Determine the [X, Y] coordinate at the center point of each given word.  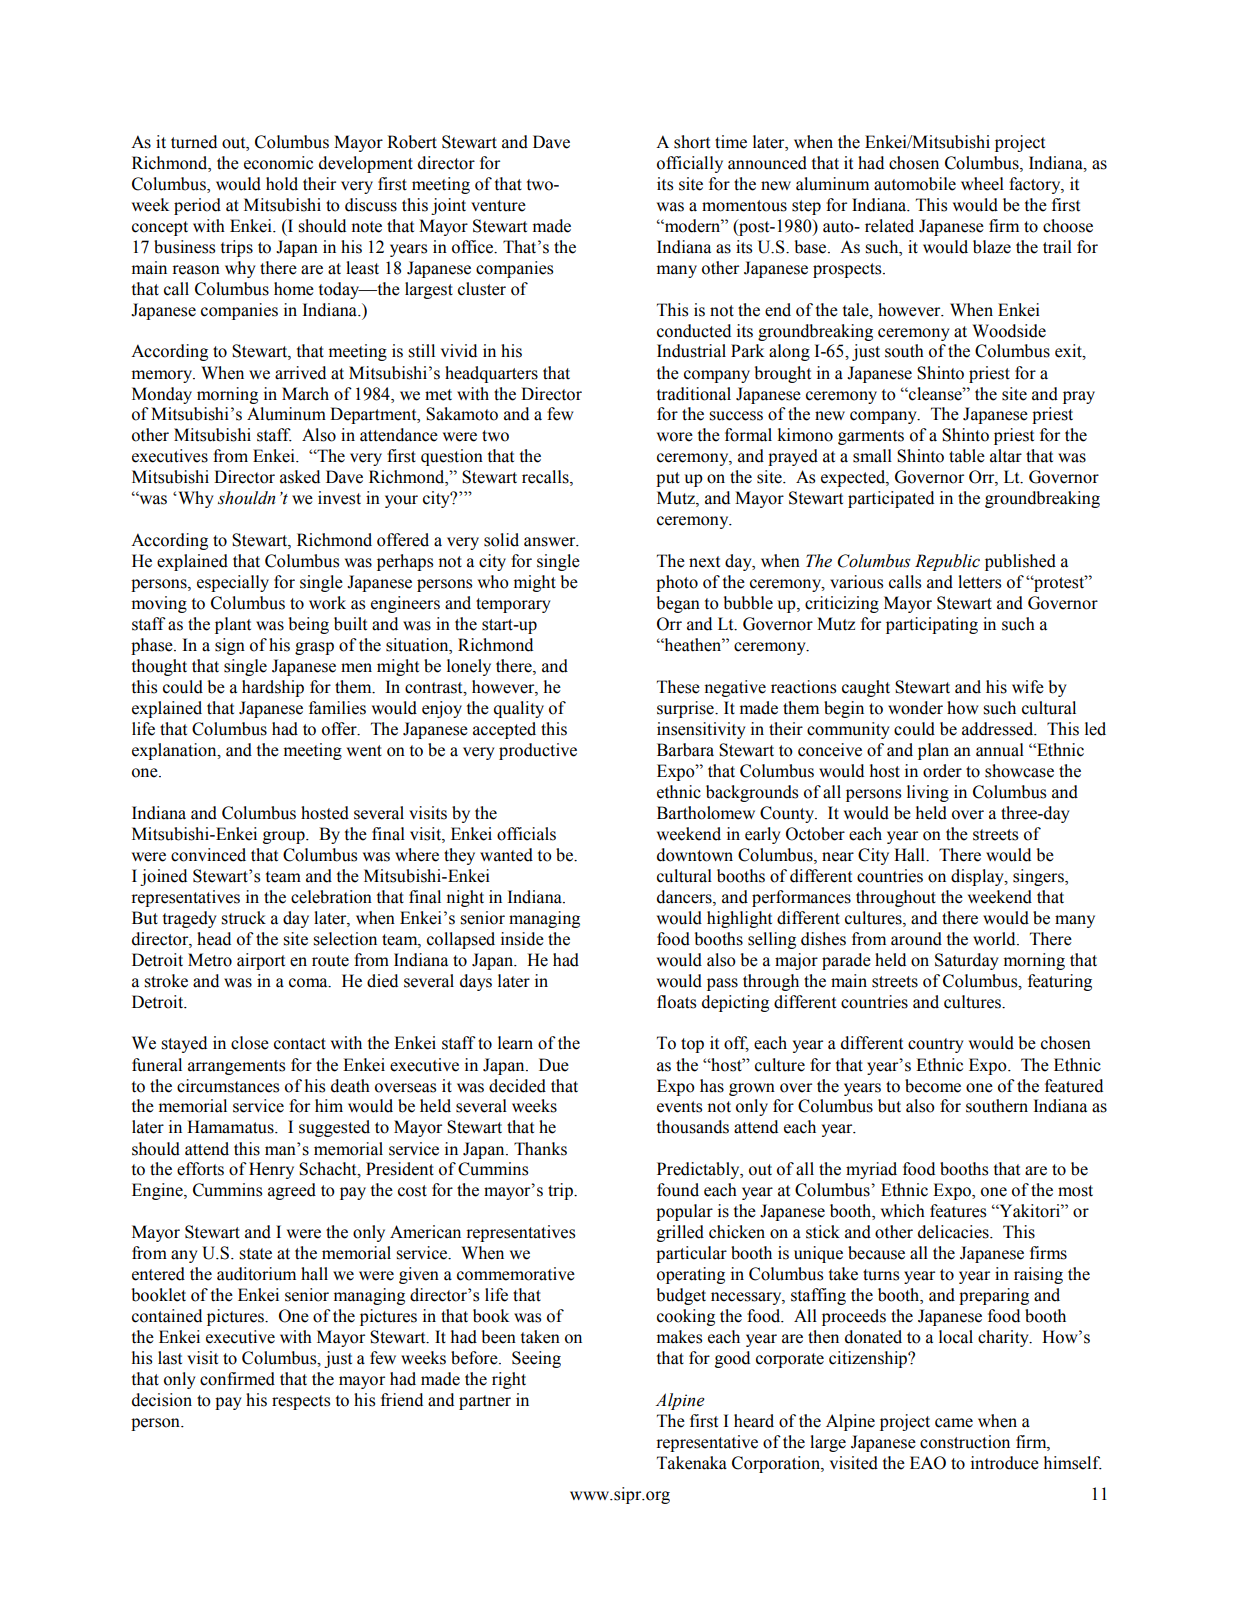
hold [282, 184]
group [285, 837]
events [679, 1107]
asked [300, 477]
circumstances [228, 1086]
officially [690, 164]
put [668, 479]
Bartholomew [706, 813]
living [928, 793]
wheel [982, 184]
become [933, 1086]
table [967, 456]
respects [301, 1402]
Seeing [536, 1359]
